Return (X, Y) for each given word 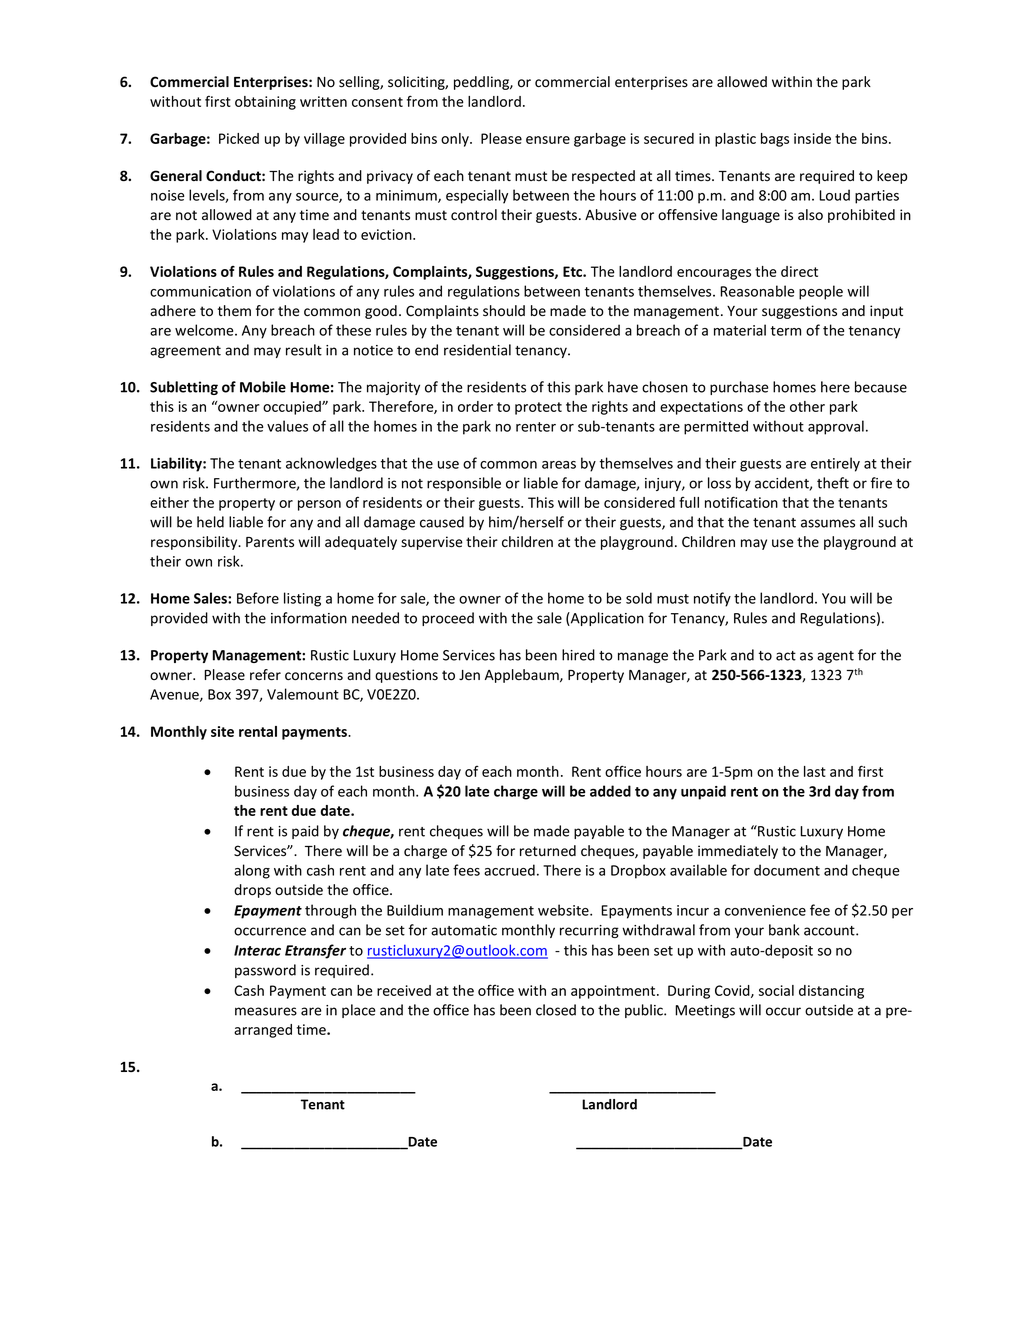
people (821, 292)
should (504, 311)
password (265, 971)
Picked (239, 138)
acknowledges (331, 464)
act (786, 656)
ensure (548, 140)
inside (812, 138)
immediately (738, 852)
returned (548, 851)
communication (200, 291)
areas (559, 465)
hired (578, 655)
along (252, 871)
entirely (835, 464)
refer (265, 675)
